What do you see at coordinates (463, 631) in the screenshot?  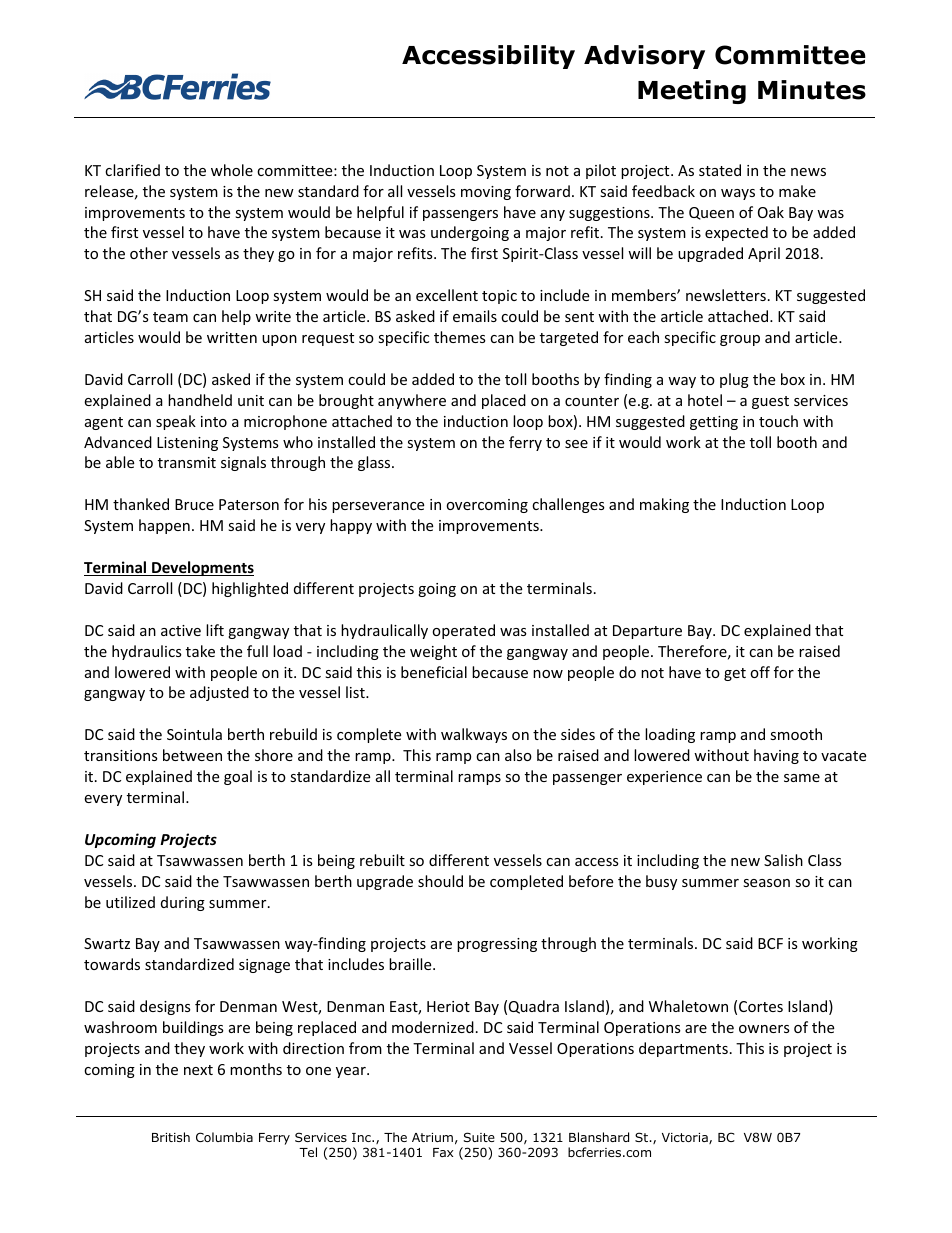 I see `operated` at bounding box center [463, 631].
